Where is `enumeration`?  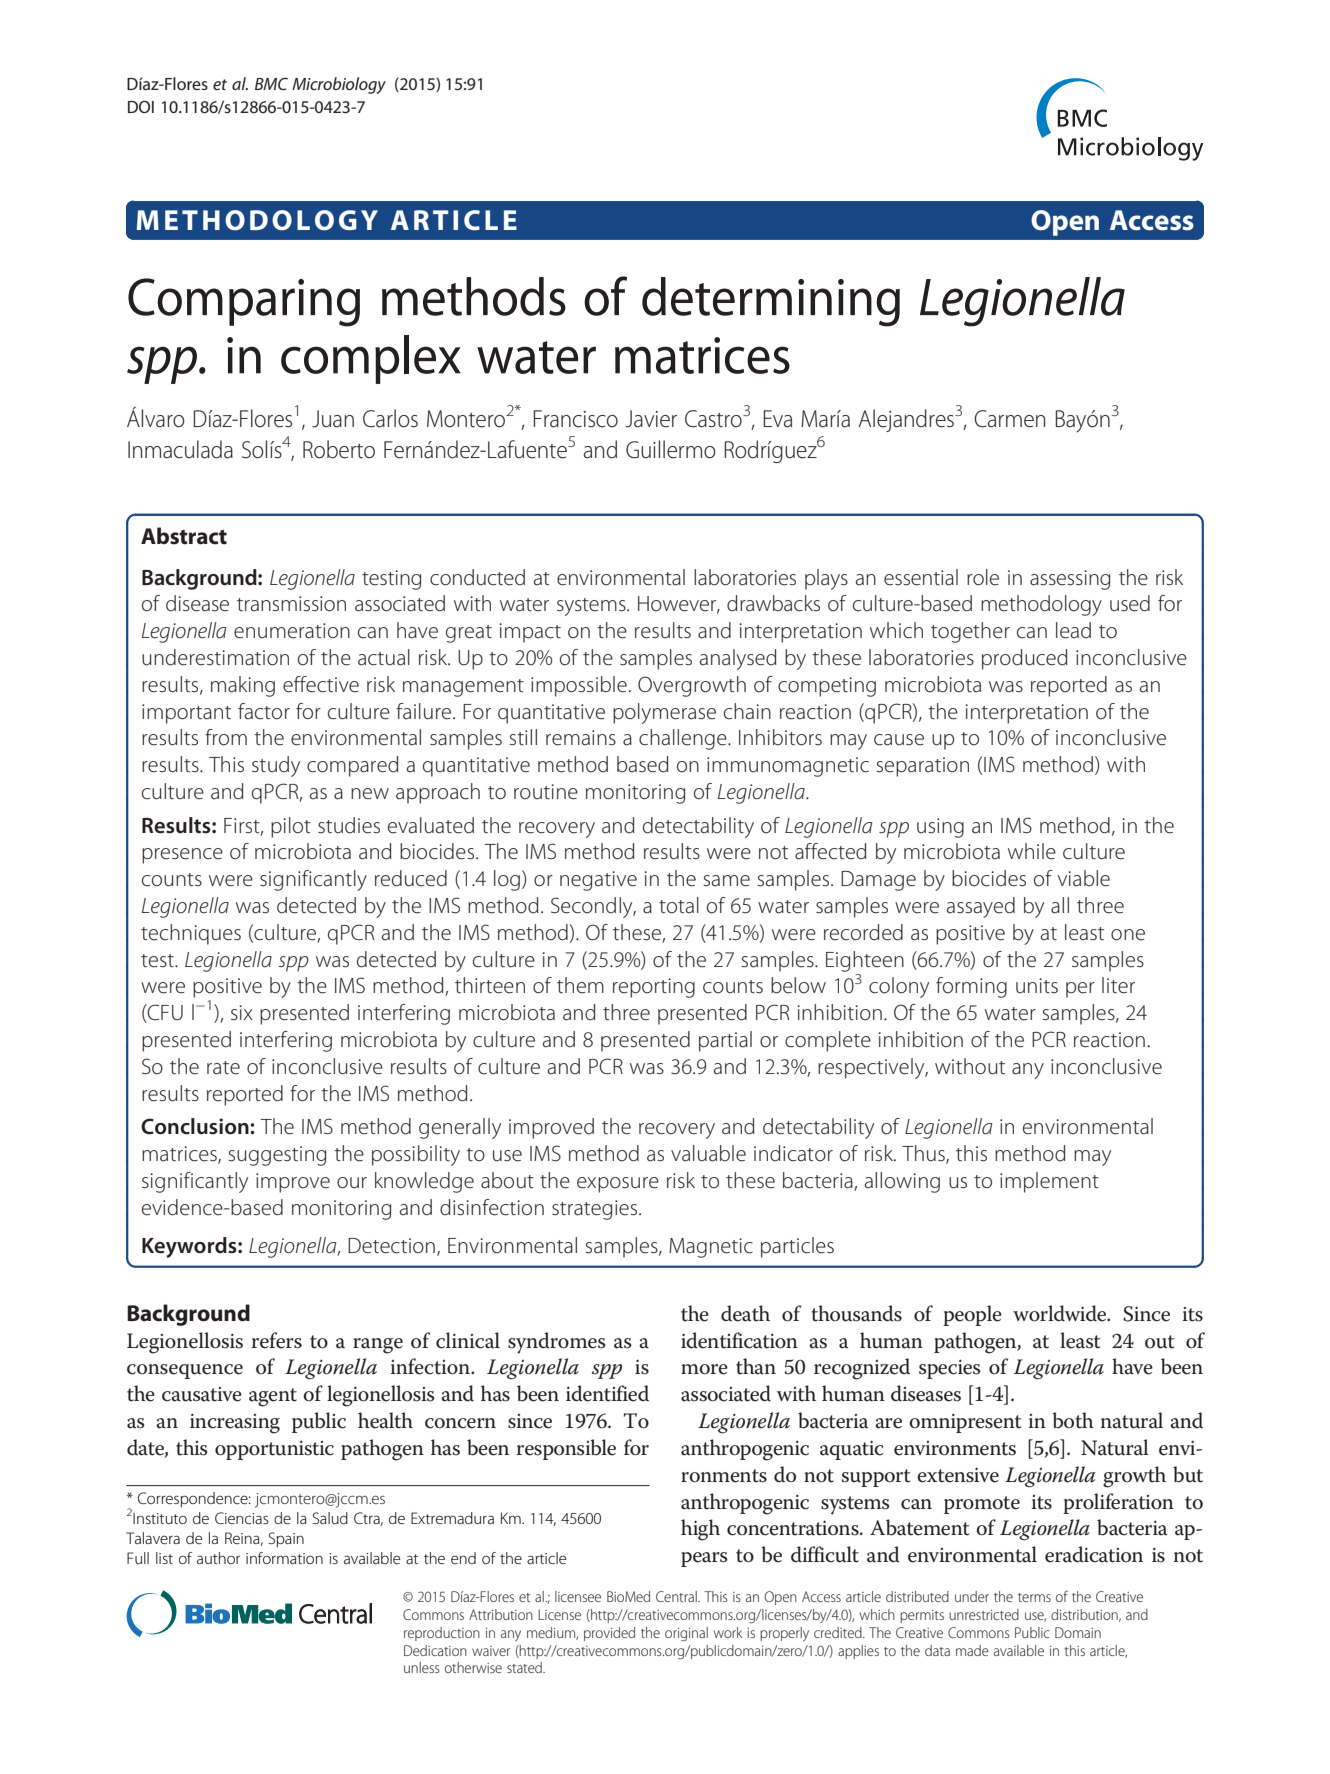
enumeration is located at coordinates (292, 631).
